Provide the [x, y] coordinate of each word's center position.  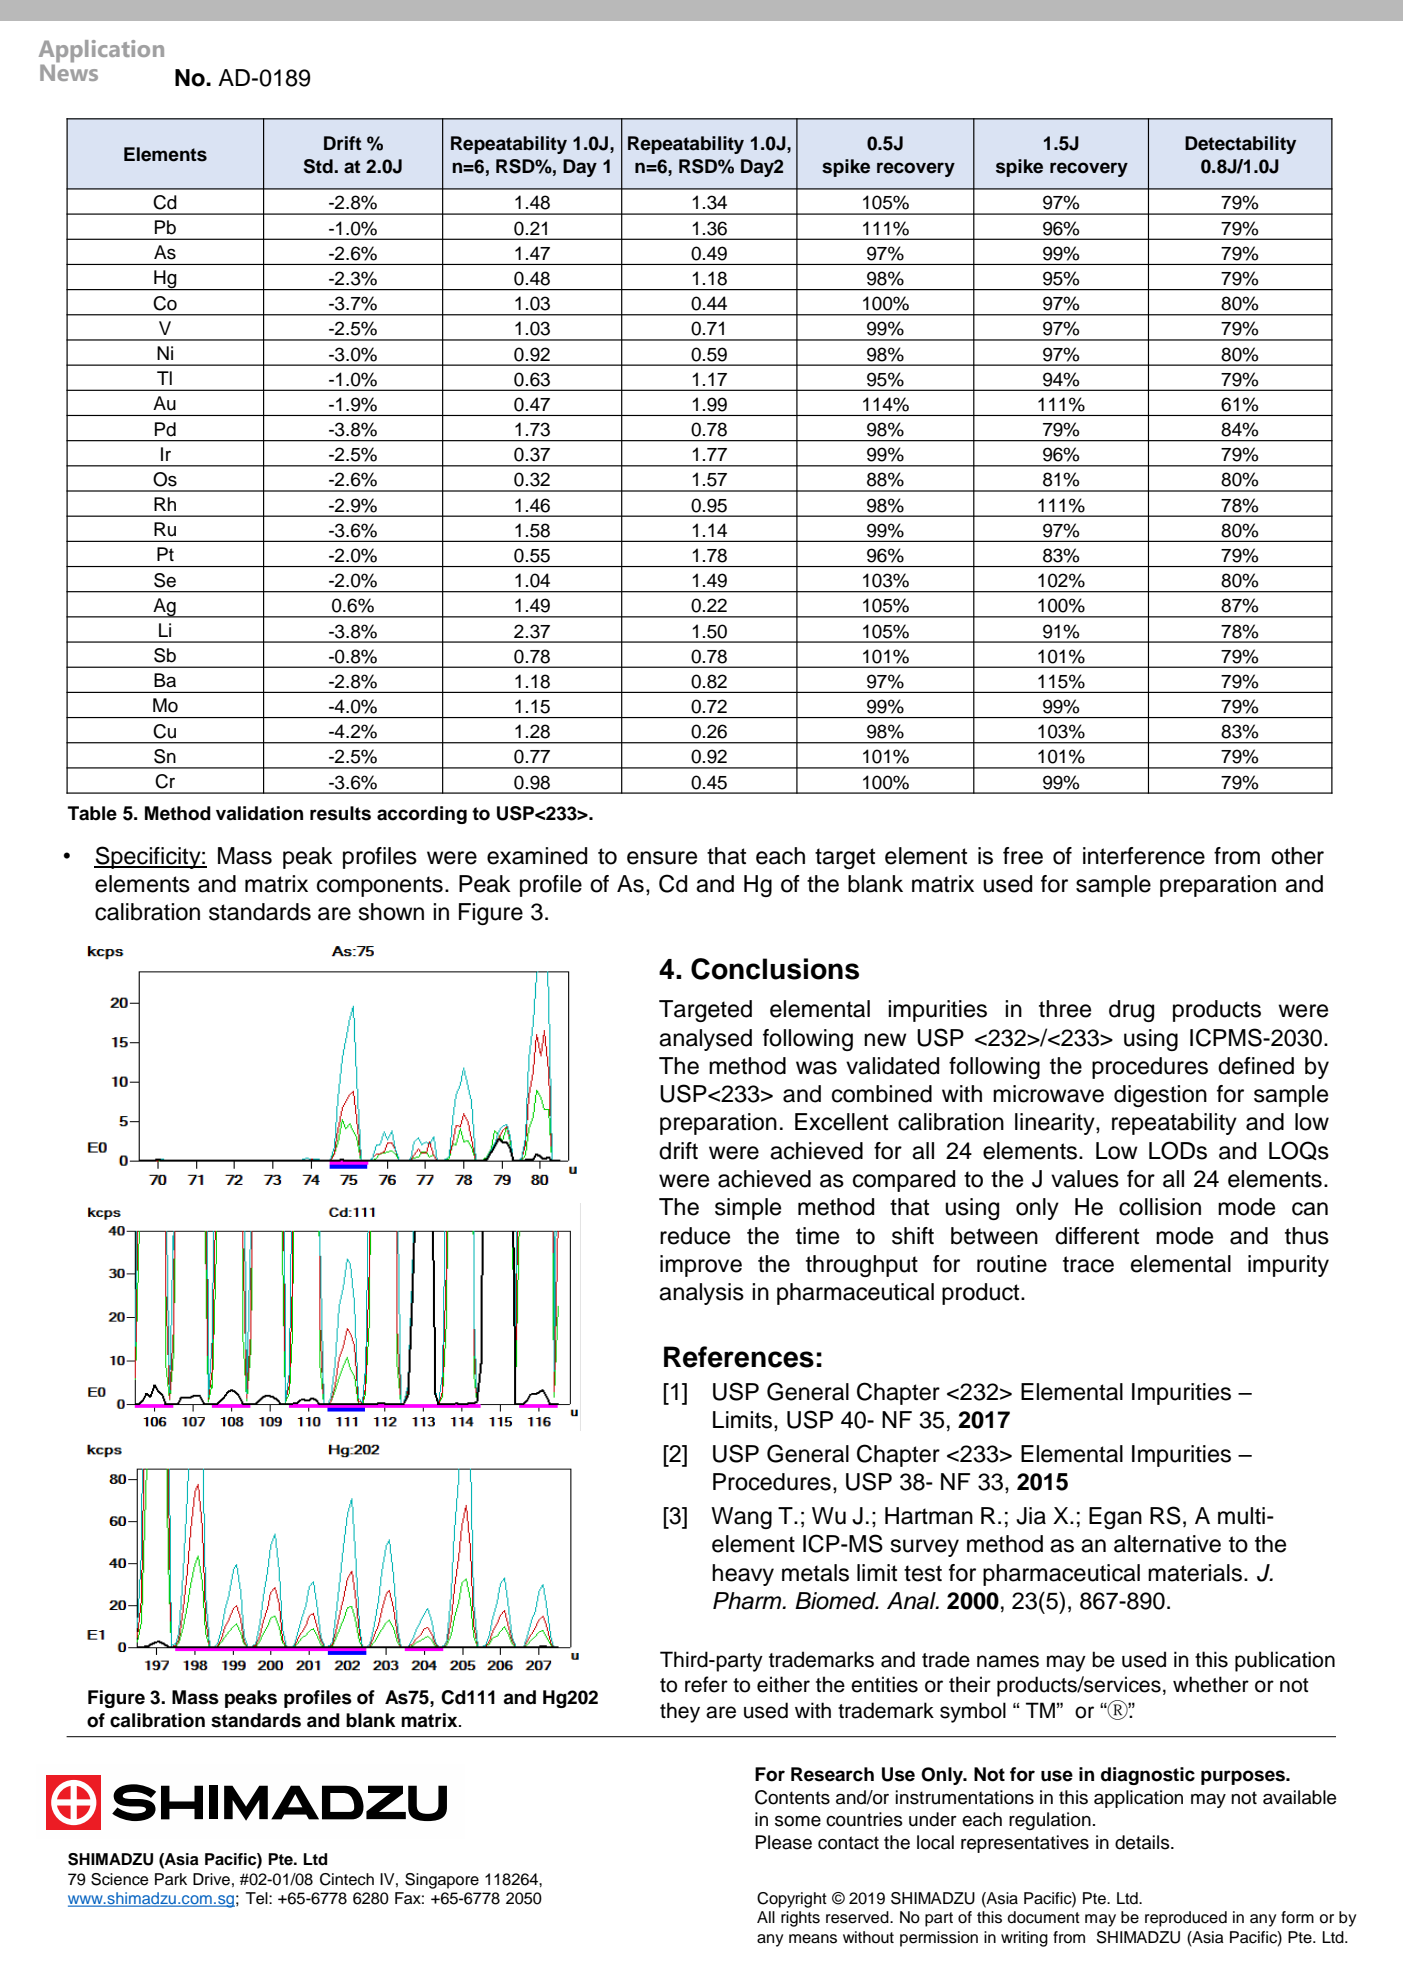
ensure [662, 858]
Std [319, 166]
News [69, 71]
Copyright [792, 1900]
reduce [695, 1236]
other [1297, 856]
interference [1144, 856]
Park [171, 1879]
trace [1088, 1264]
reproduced [1186, 1919]
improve [701, 1266]
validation [259, 813]
